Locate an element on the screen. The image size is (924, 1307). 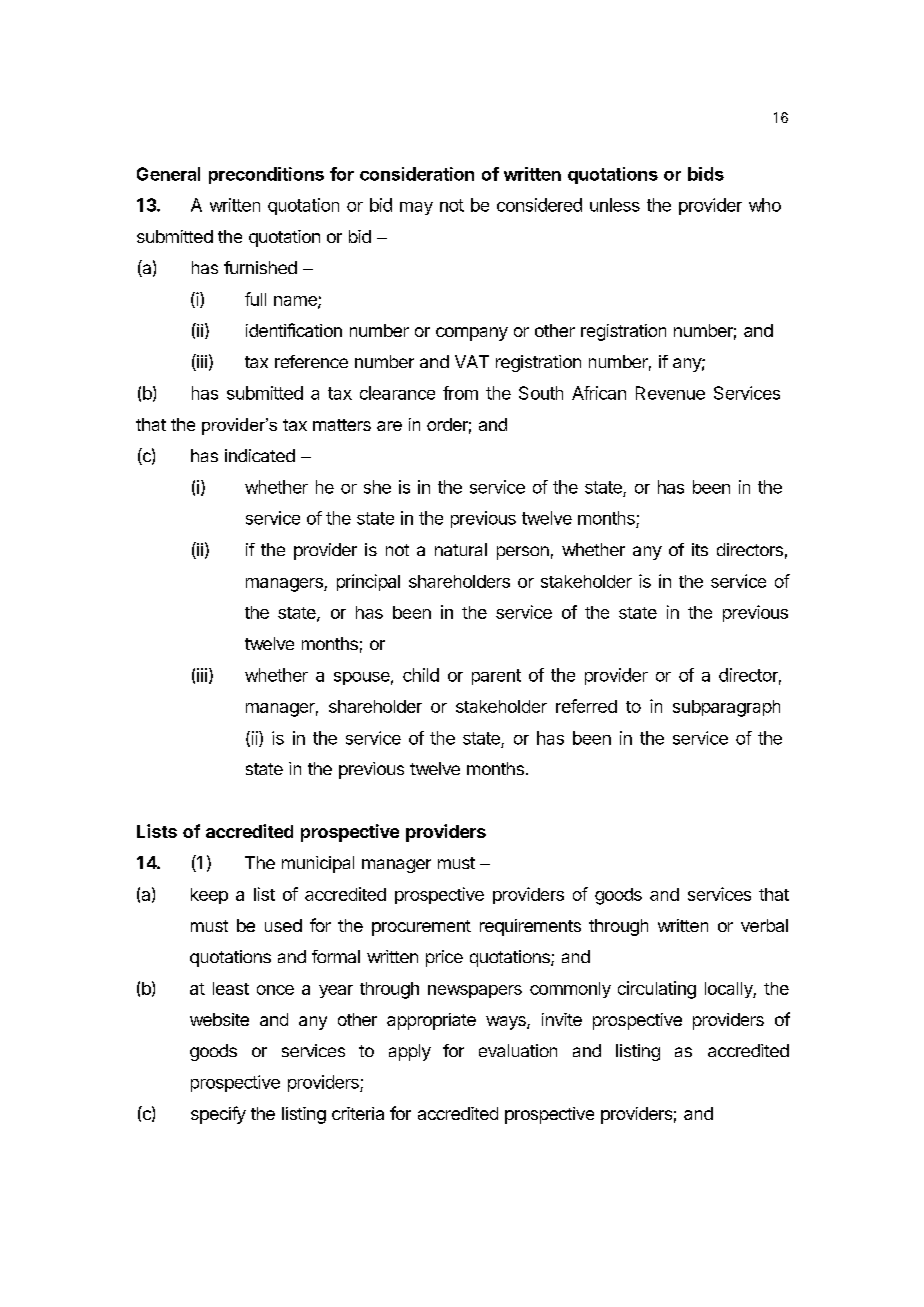
municipal is located at coordinates (318, 864).
